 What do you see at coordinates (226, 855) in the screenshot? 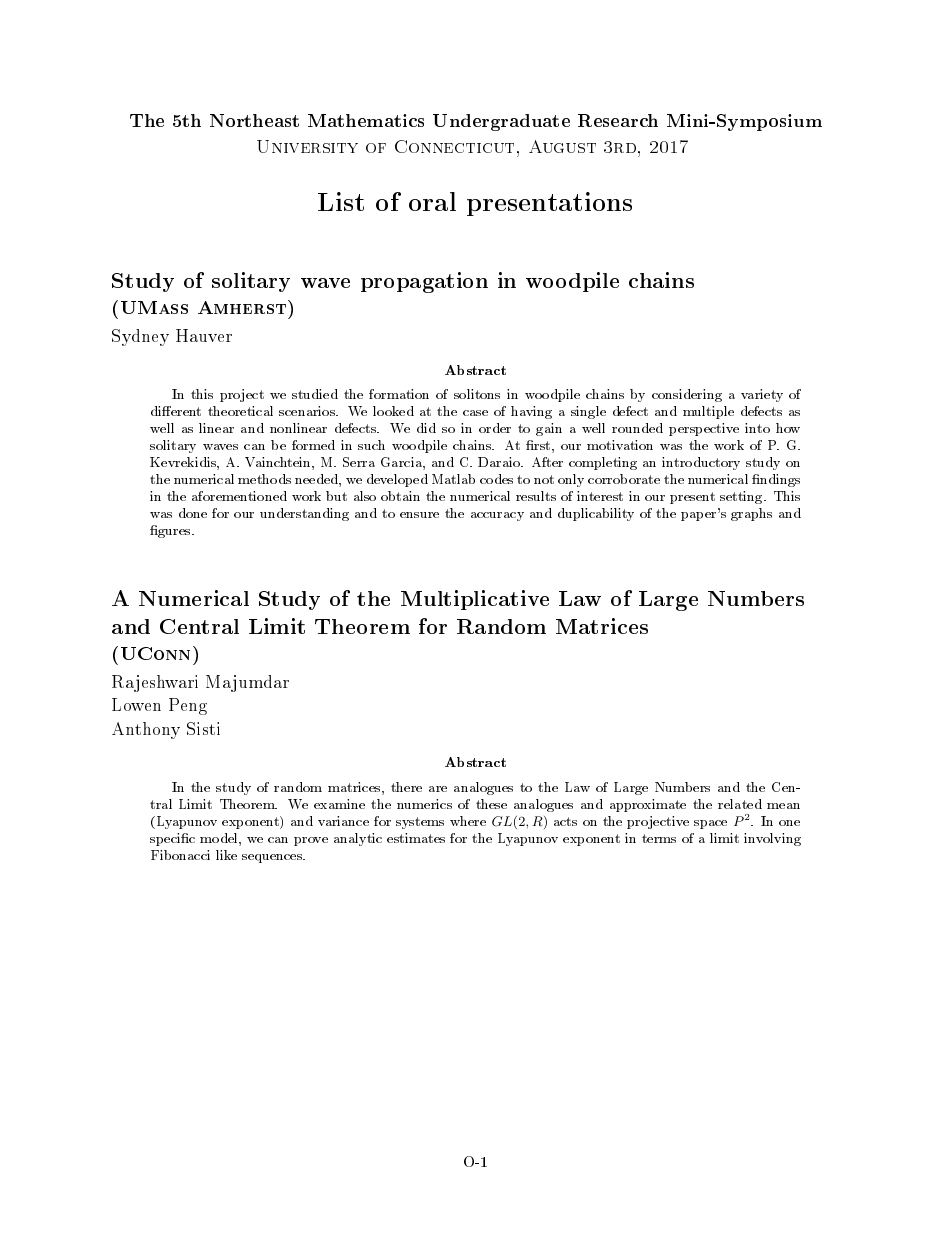
I see `like` at bounding box center [226, 855].
